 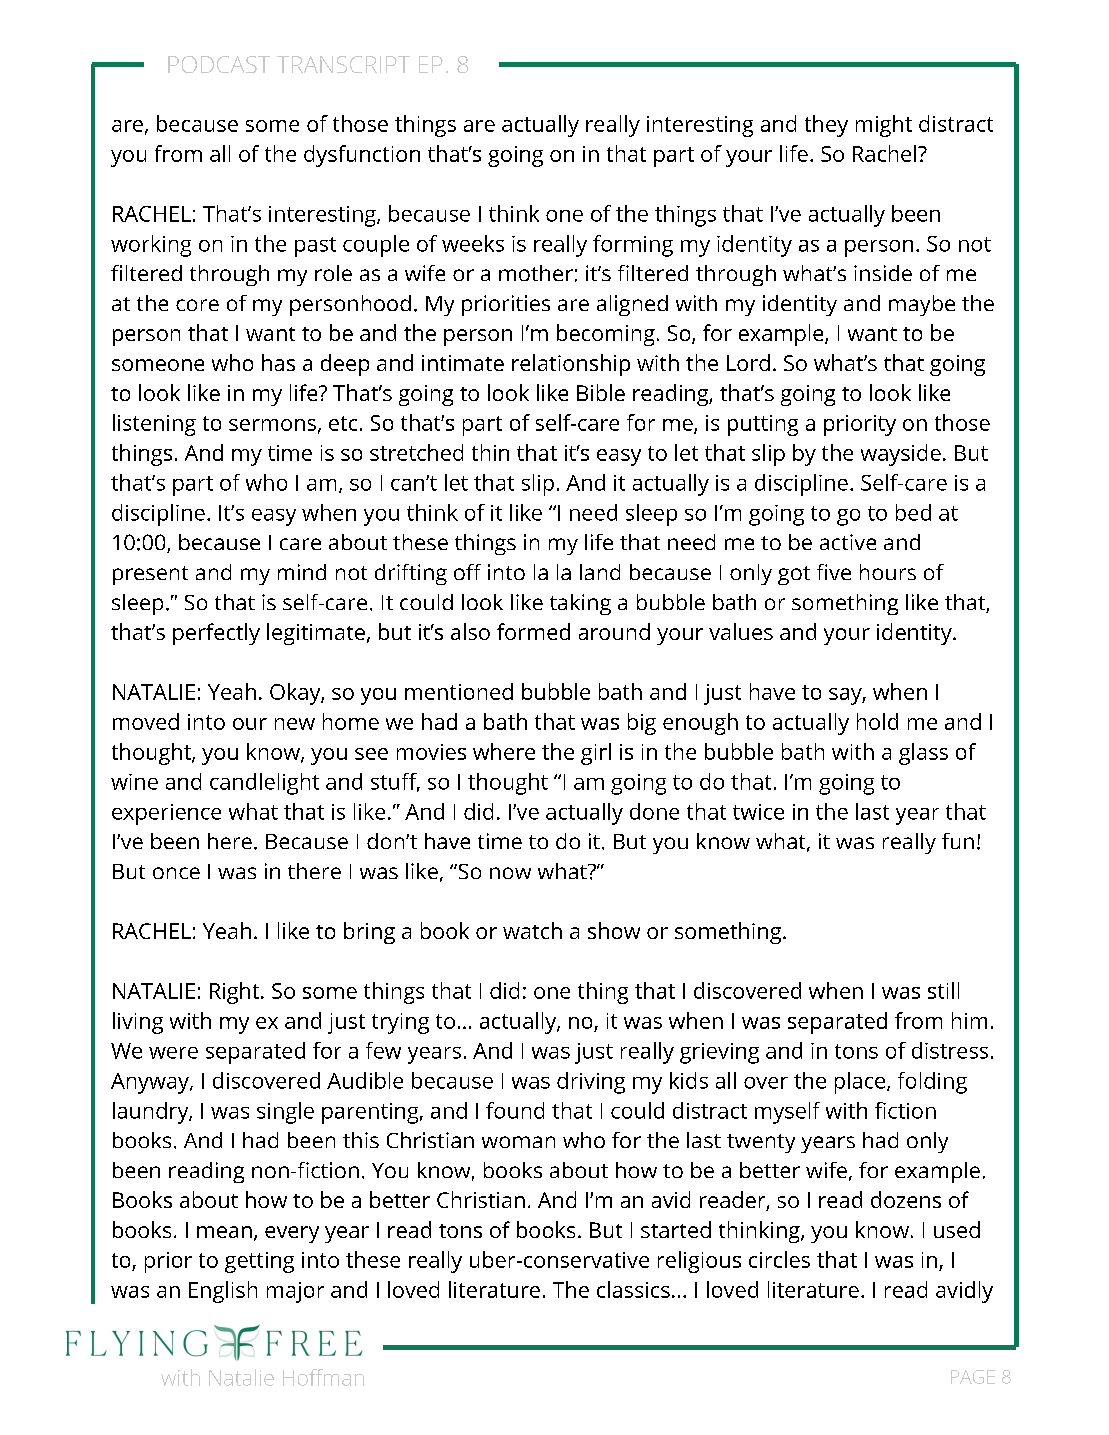 What do you see at coordinates (877, 721) in the page?
I see `hold` at bounding box center [877, 721].
